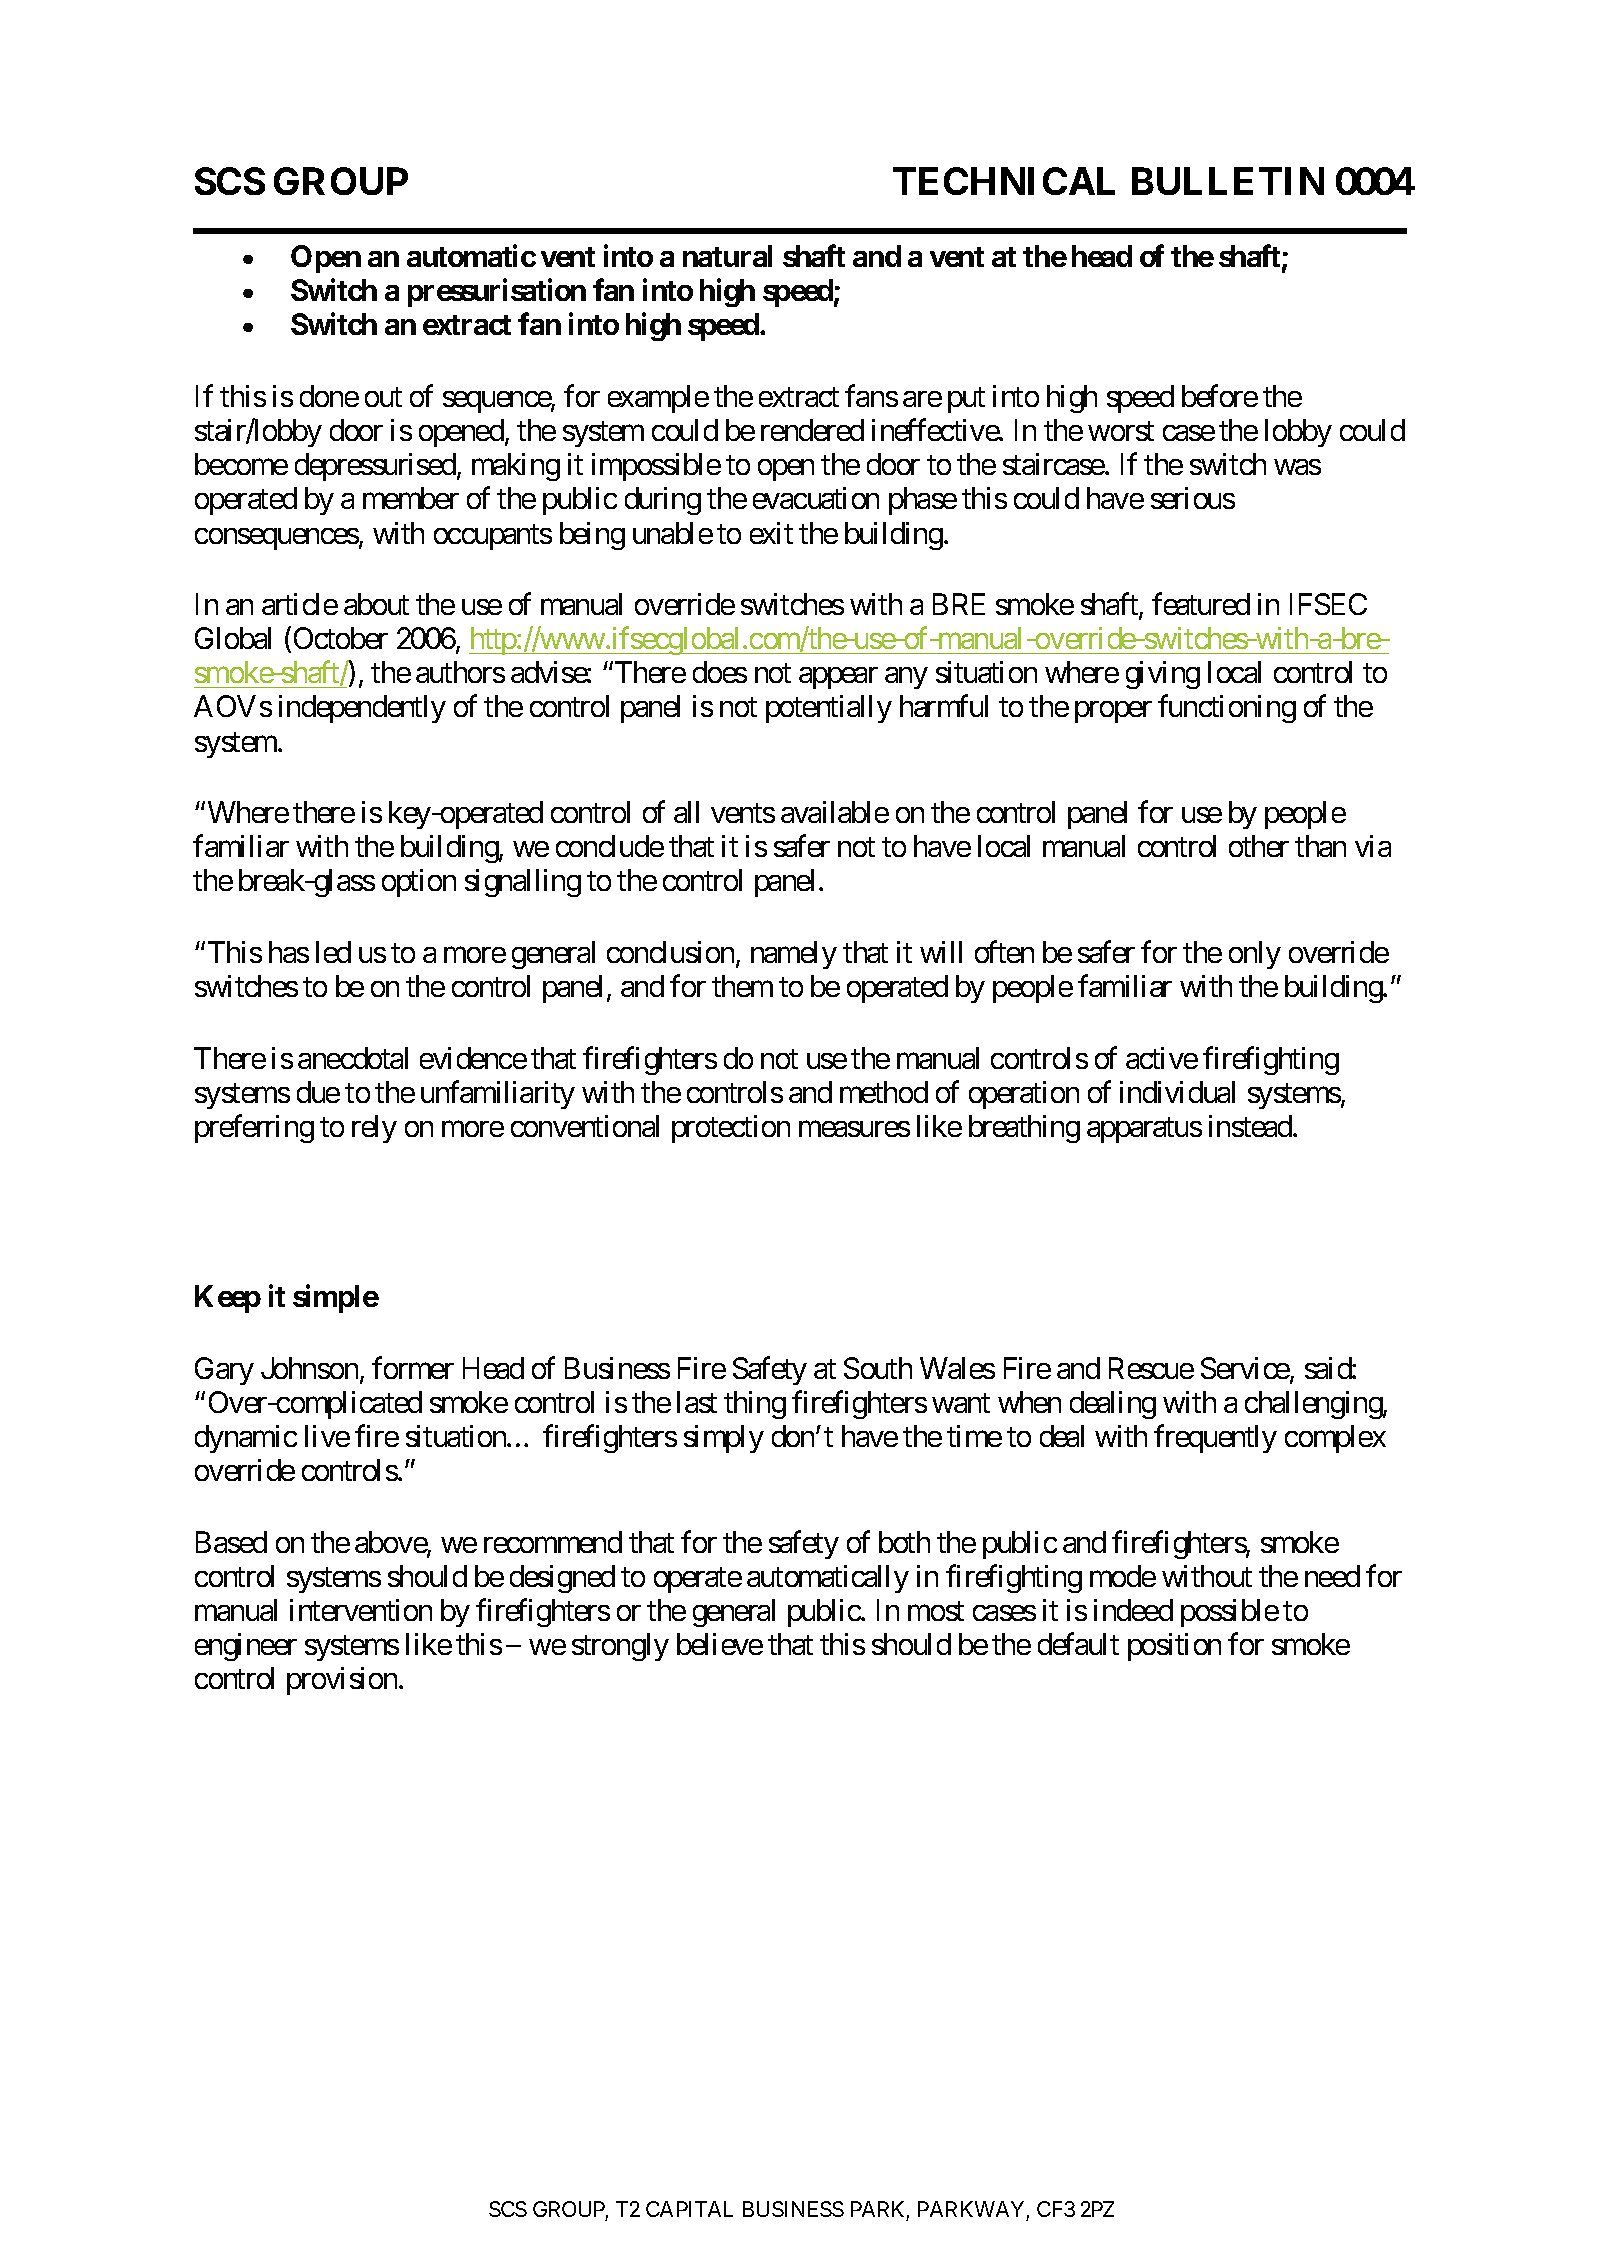 Image resolution: width=1604 pixels, height=2268 pixels. I want to click on Based, so click(231, 1542).
